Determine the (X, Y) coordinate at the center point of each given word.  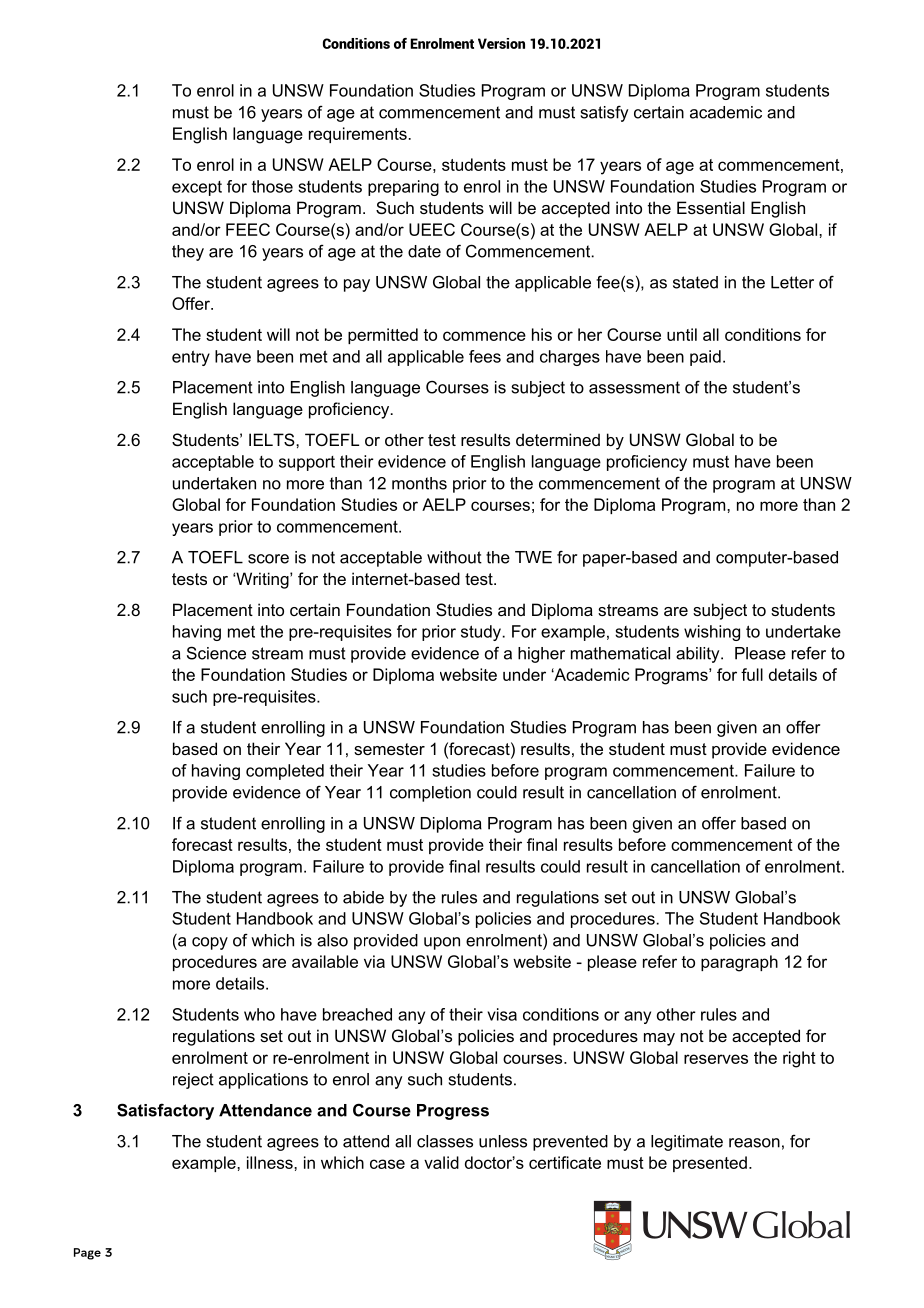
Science (216, 653)
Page (87, 1254)
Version (501, 43)
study (482, 633)
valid (441, 1162)
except (197, 188)
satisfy (605, 113)
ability (699, 655)
